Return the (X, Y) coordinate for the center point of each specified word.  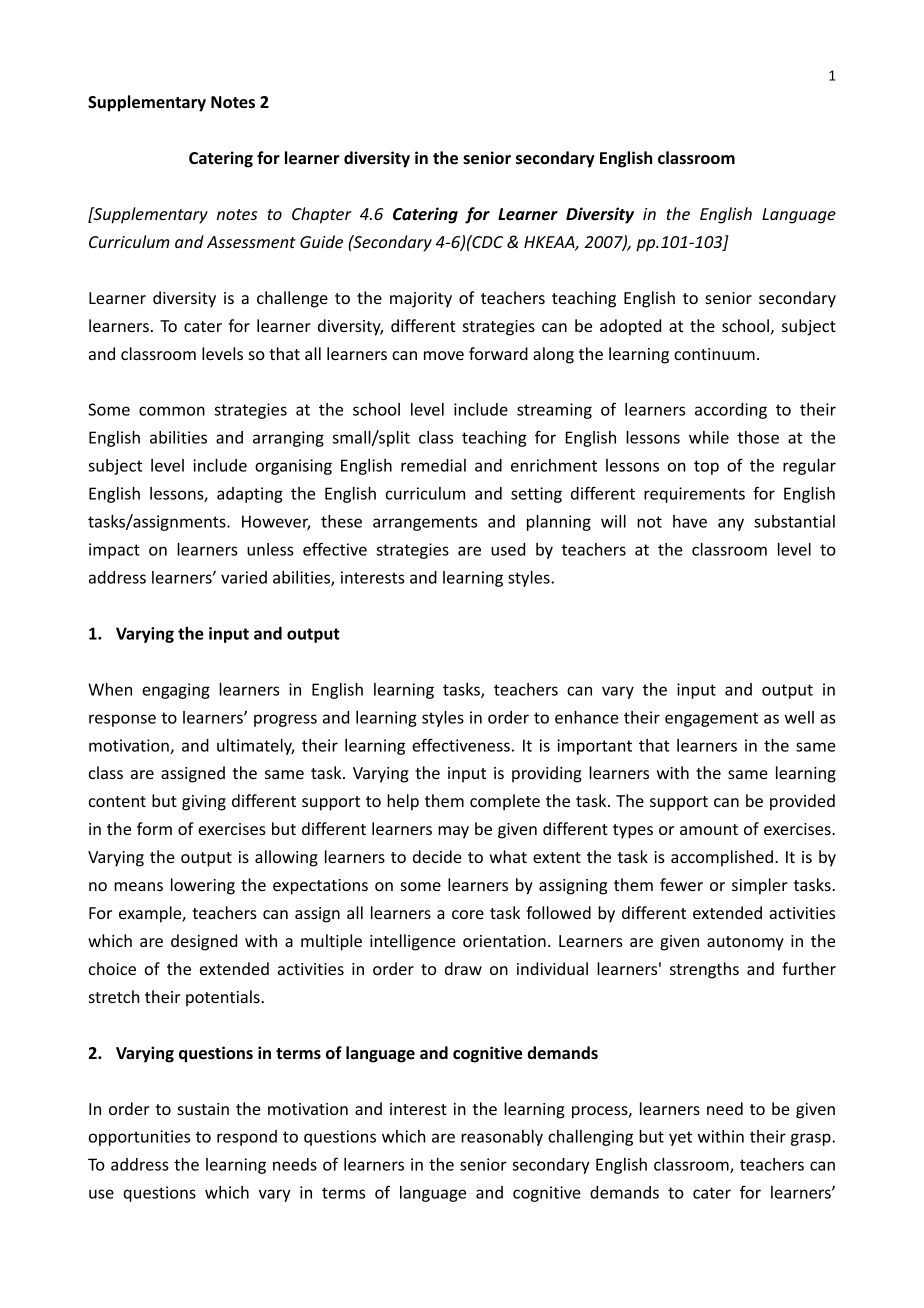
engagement (711, 719)
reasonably (502, 1138)
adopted (630, 327)
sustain (203, 1109)
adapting (250, 495)
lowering (203, 886)
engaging (176, 691)
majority (421, 300)
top (706, 467)
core (468, 914)
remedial (433, 465)
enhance (587, 717)
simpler (760, 886)
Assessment (251, 242)
